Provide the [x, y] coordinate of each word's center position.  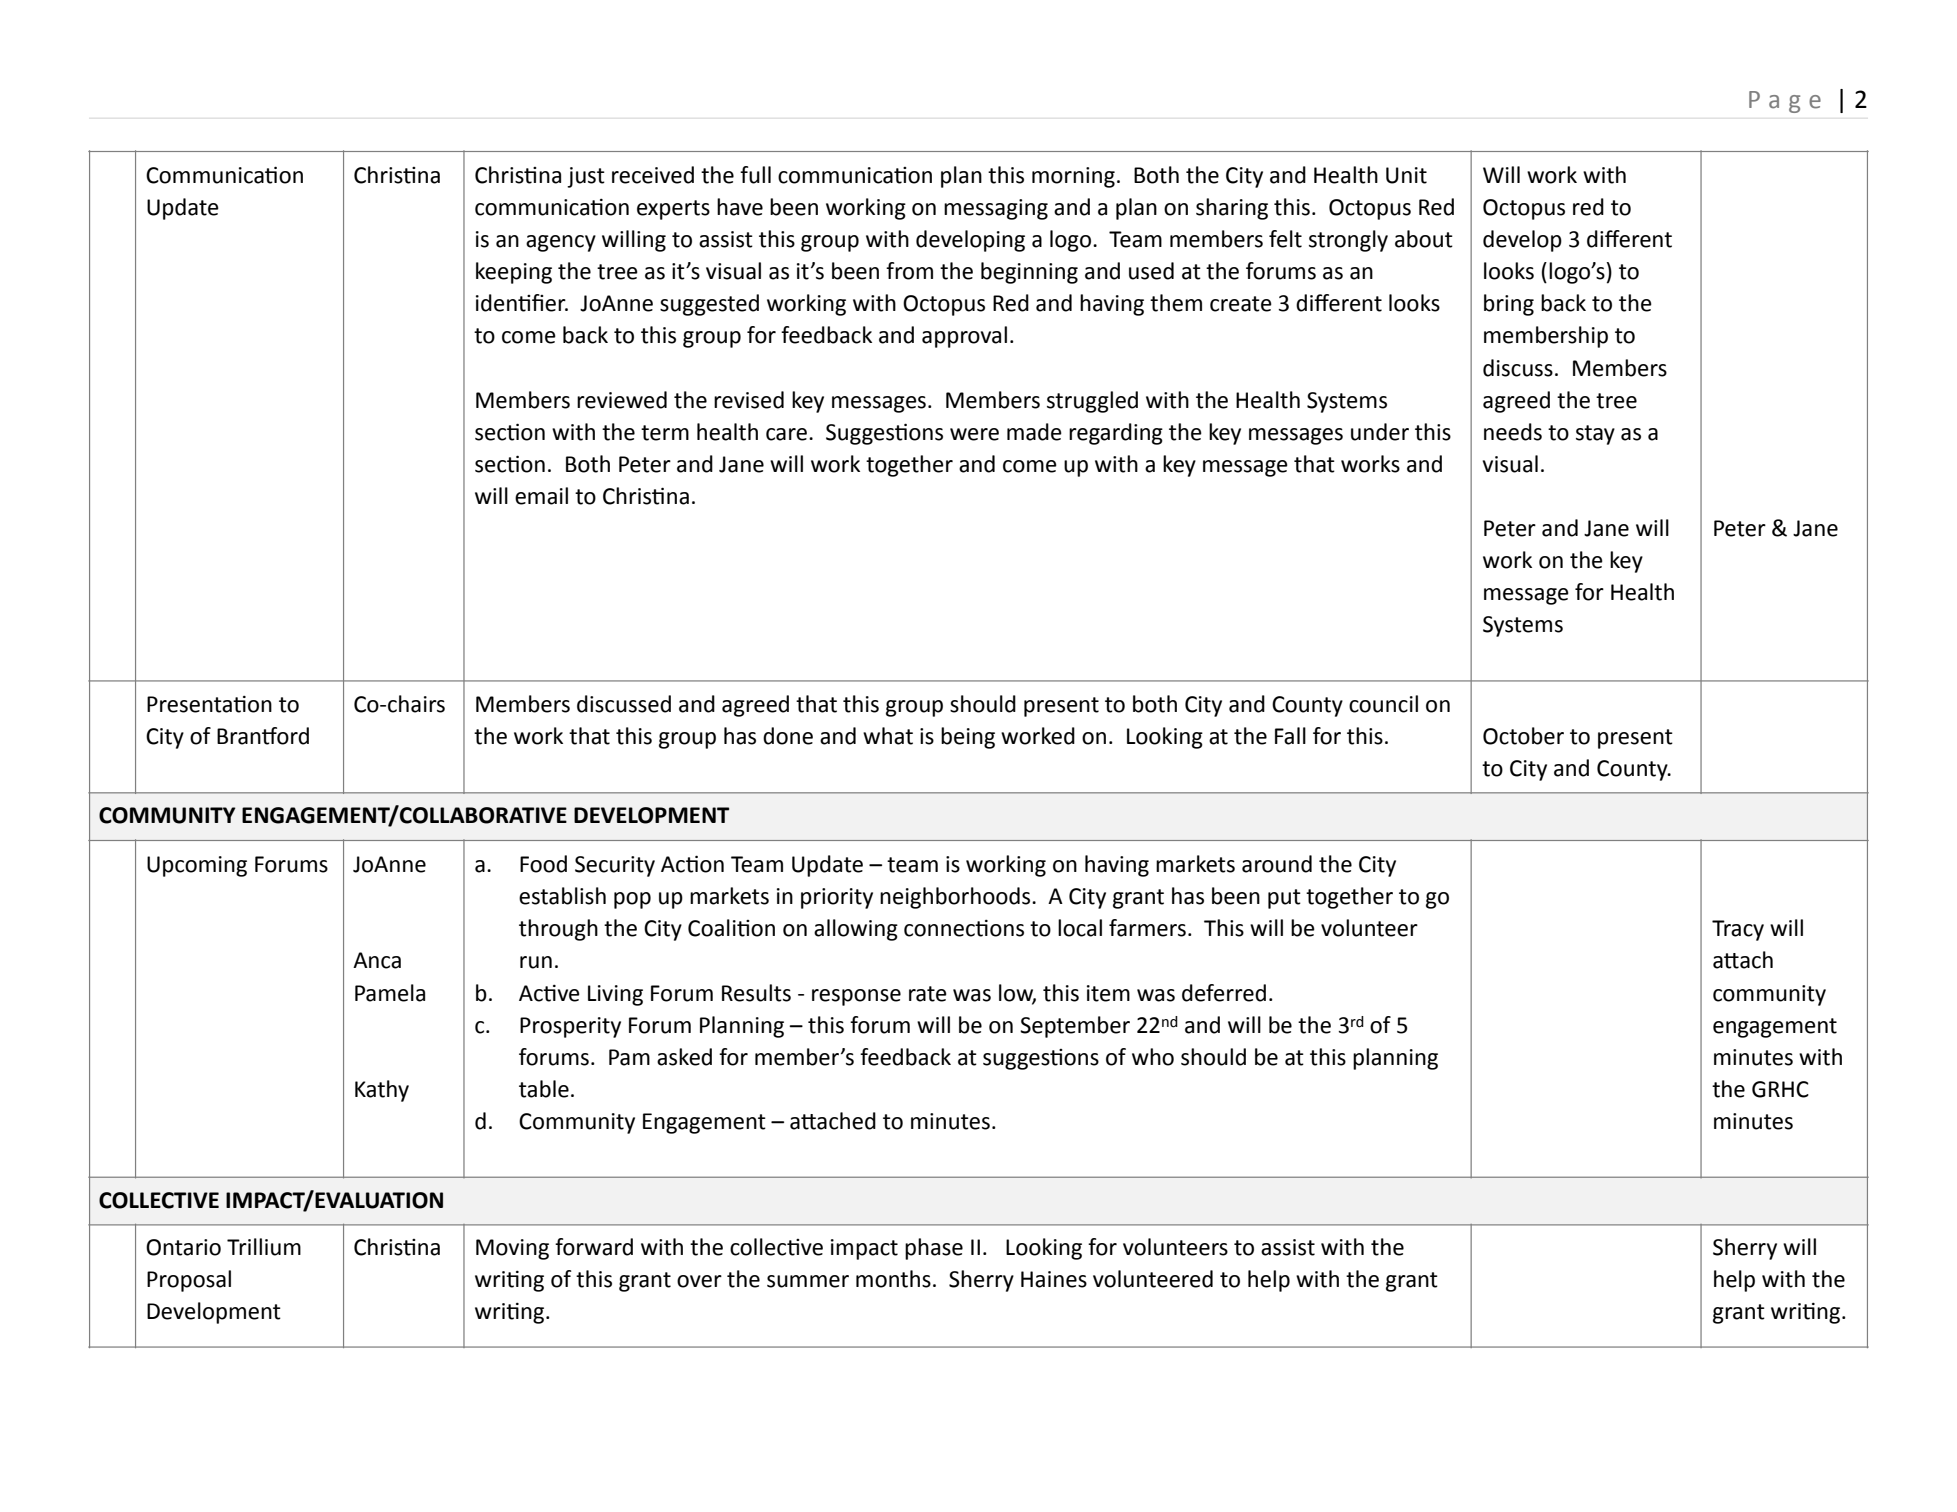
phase [934, 1249]
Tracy [1738, 930]
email [541, 496]
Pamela [390, 993]
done [788, 736]
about [1424, 239]
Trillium [264, 1247]
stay [1595, 435]
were [974, 434]
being [968, 738]
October [1523, 736]
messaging [996, 209]
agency [561, 243]
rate [928, 994]
